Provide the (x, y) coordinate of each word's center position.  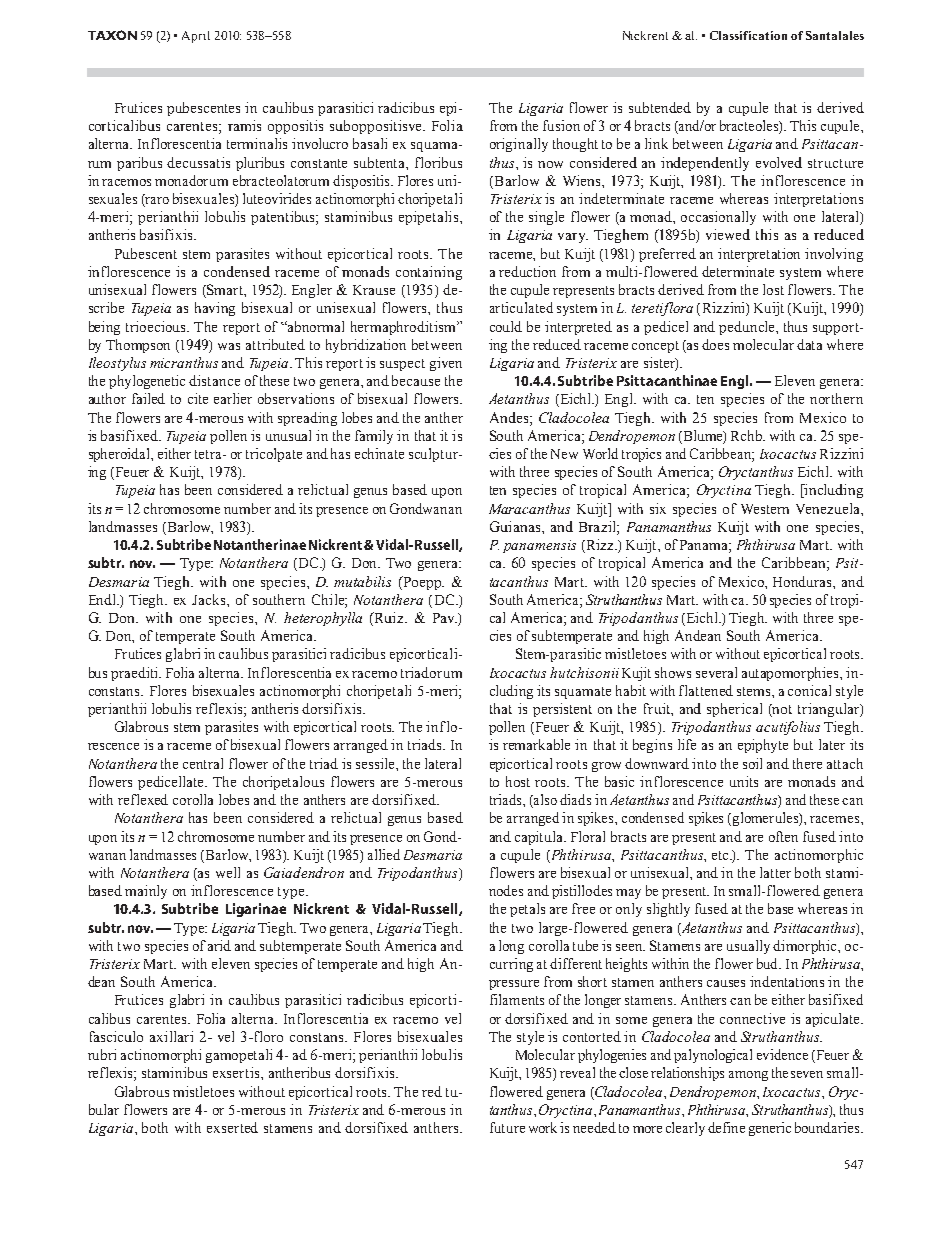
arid (219, 945)
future (507, 1127)
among (748, 1076)
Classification (748, 35)
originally (519, 145)
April (196, 37)
